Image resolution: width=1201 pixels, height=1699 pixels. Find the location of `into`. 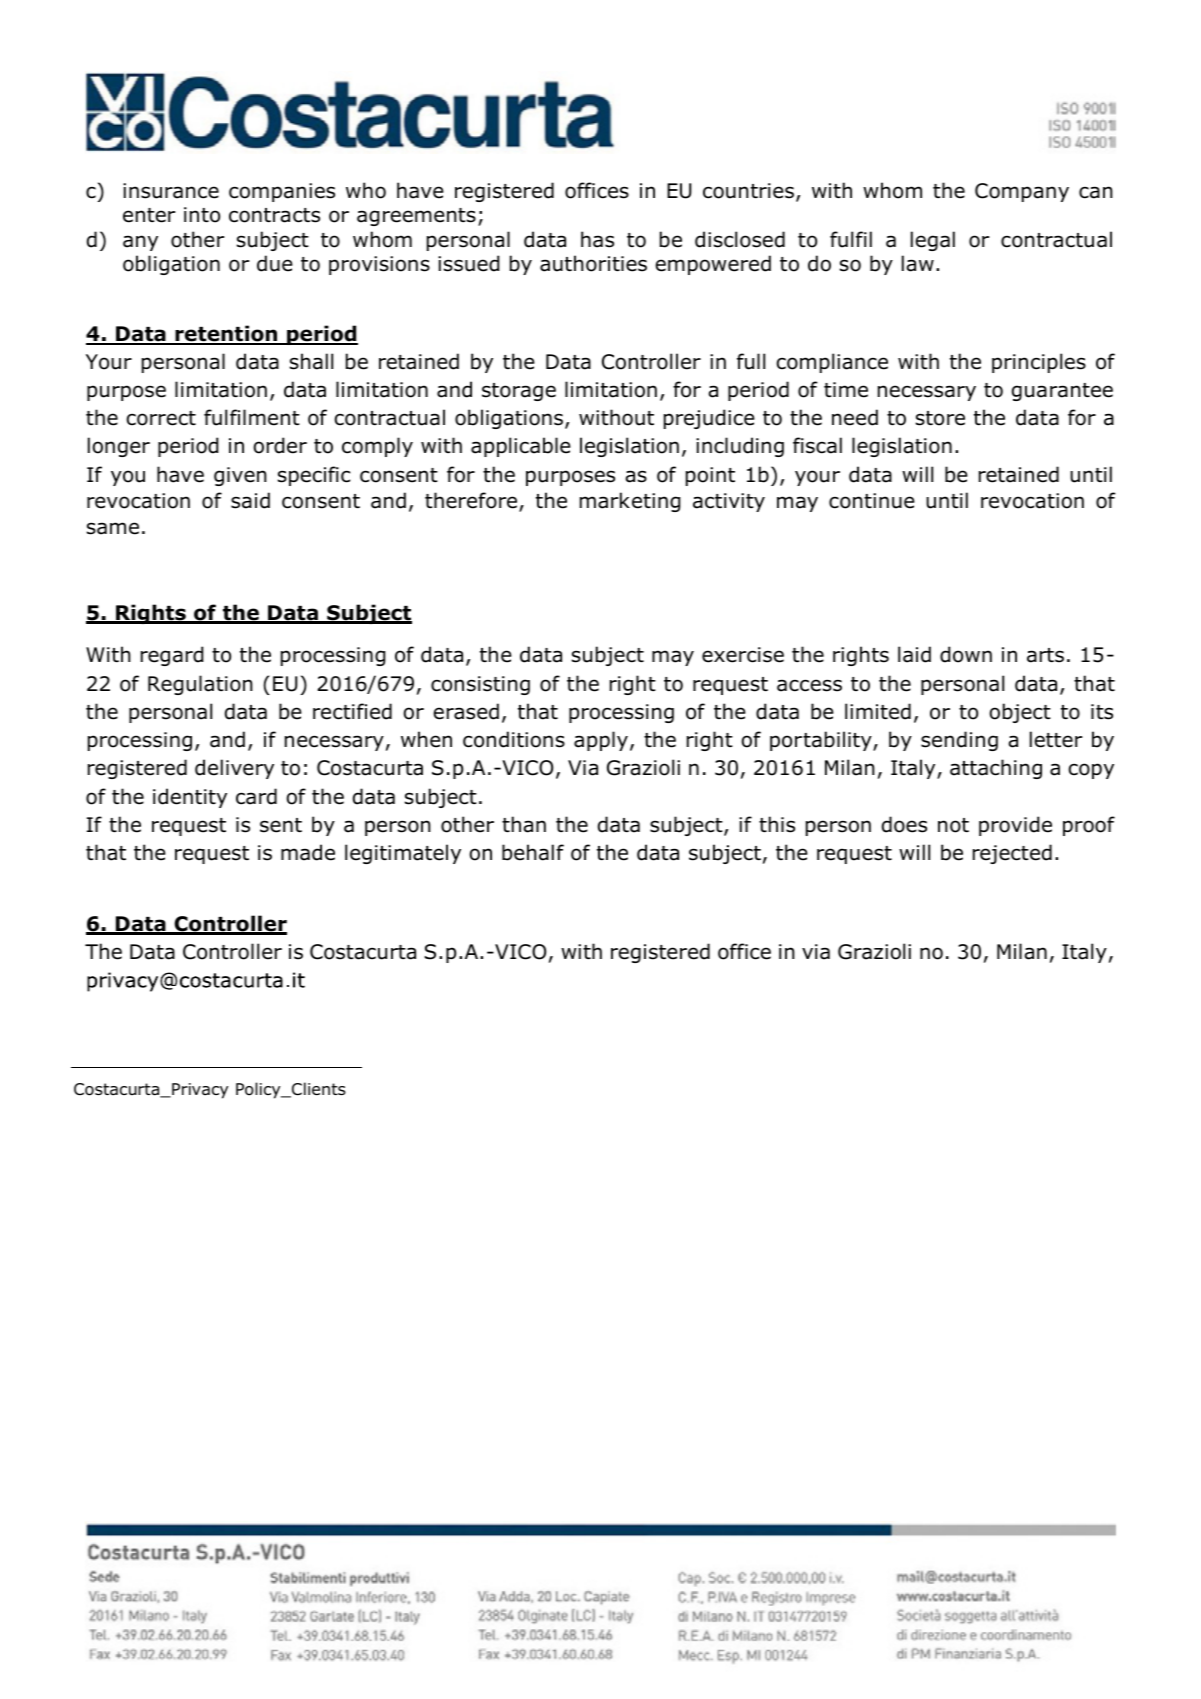

into is located at coordinates (202, 215).
